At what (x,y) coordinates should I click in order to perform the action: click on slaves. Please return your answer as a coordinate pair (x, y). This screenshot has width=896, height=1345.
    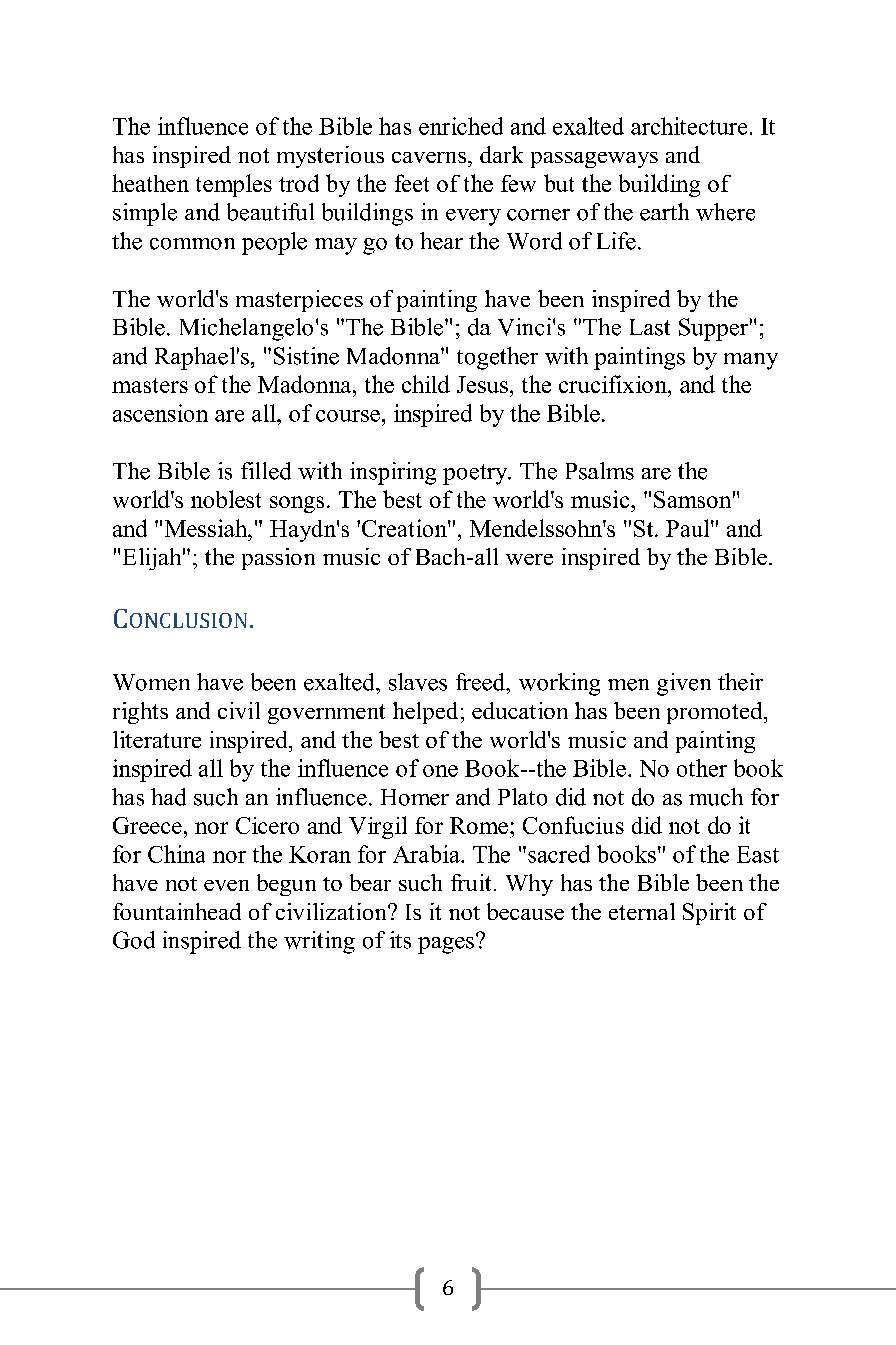
    Looking at the image, I should click on (418, 682).
